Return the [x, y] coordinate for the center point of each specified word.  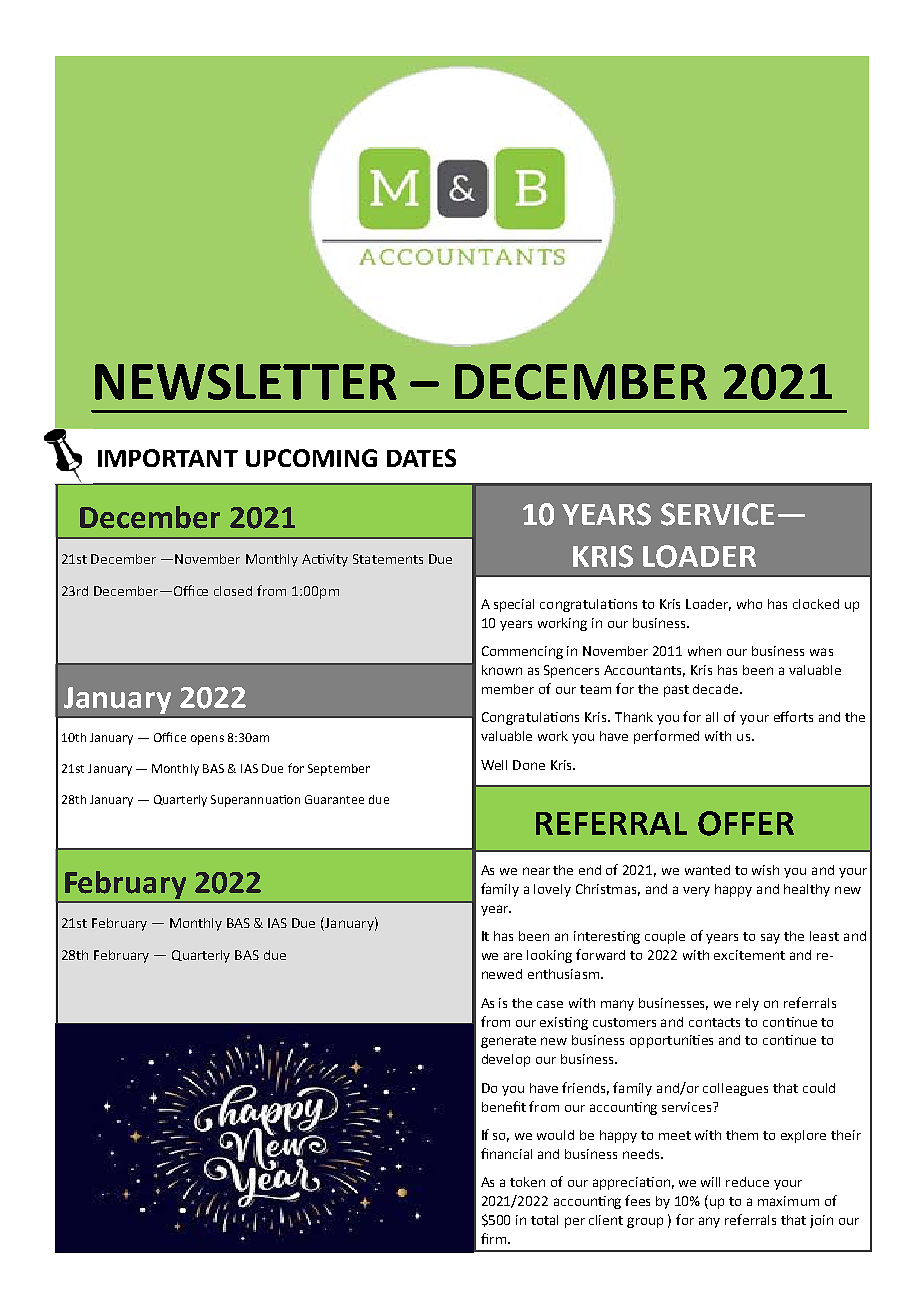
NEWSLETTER [246, 382]
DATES [421, 458]
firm [493, 1238]
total [544, 1220]
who [749, 604]
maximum [788, 1201]
